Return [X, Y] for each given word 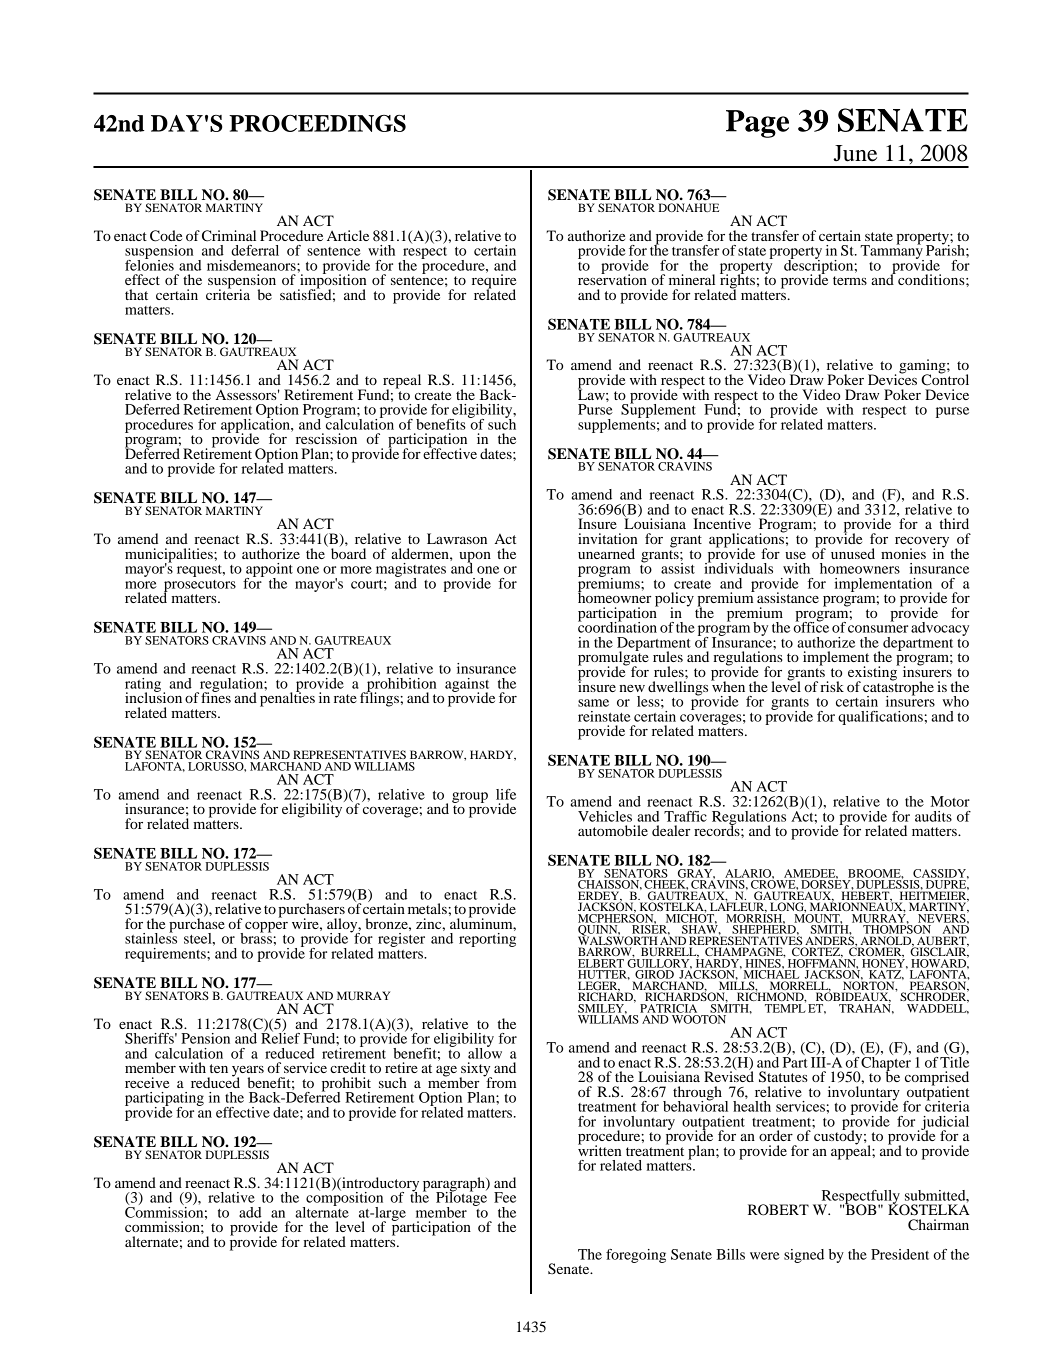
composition [343, 1198]
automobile [613, 830]
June [855, 153]
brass [256, 937]
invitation [607, 538]
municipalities [170, 556]
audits [933, 816]
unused [853, 553]
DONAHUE [688, 207]
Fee [505, 1197]
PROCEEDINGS [317, 123]
